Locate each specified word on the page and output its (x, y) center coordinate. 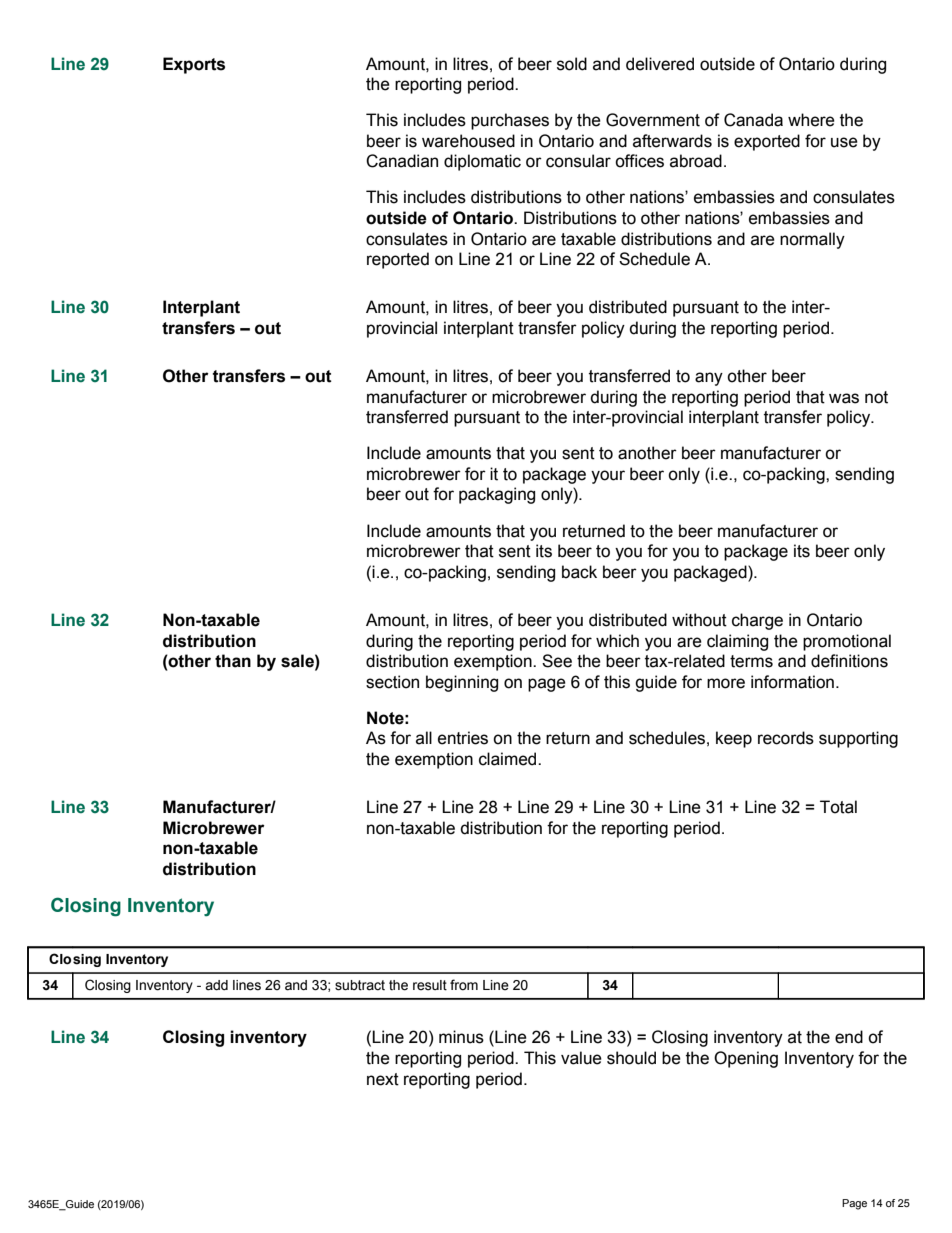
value (581, 1058)
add (216, 985)
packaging (497, 495)
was (844, 398)
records (786, 738)
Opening (746, 1059)
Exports (194, 65)
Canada (753, 120)
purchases (510, 121)
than (233, 661)
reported (398, 260)
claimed (509, 759)
